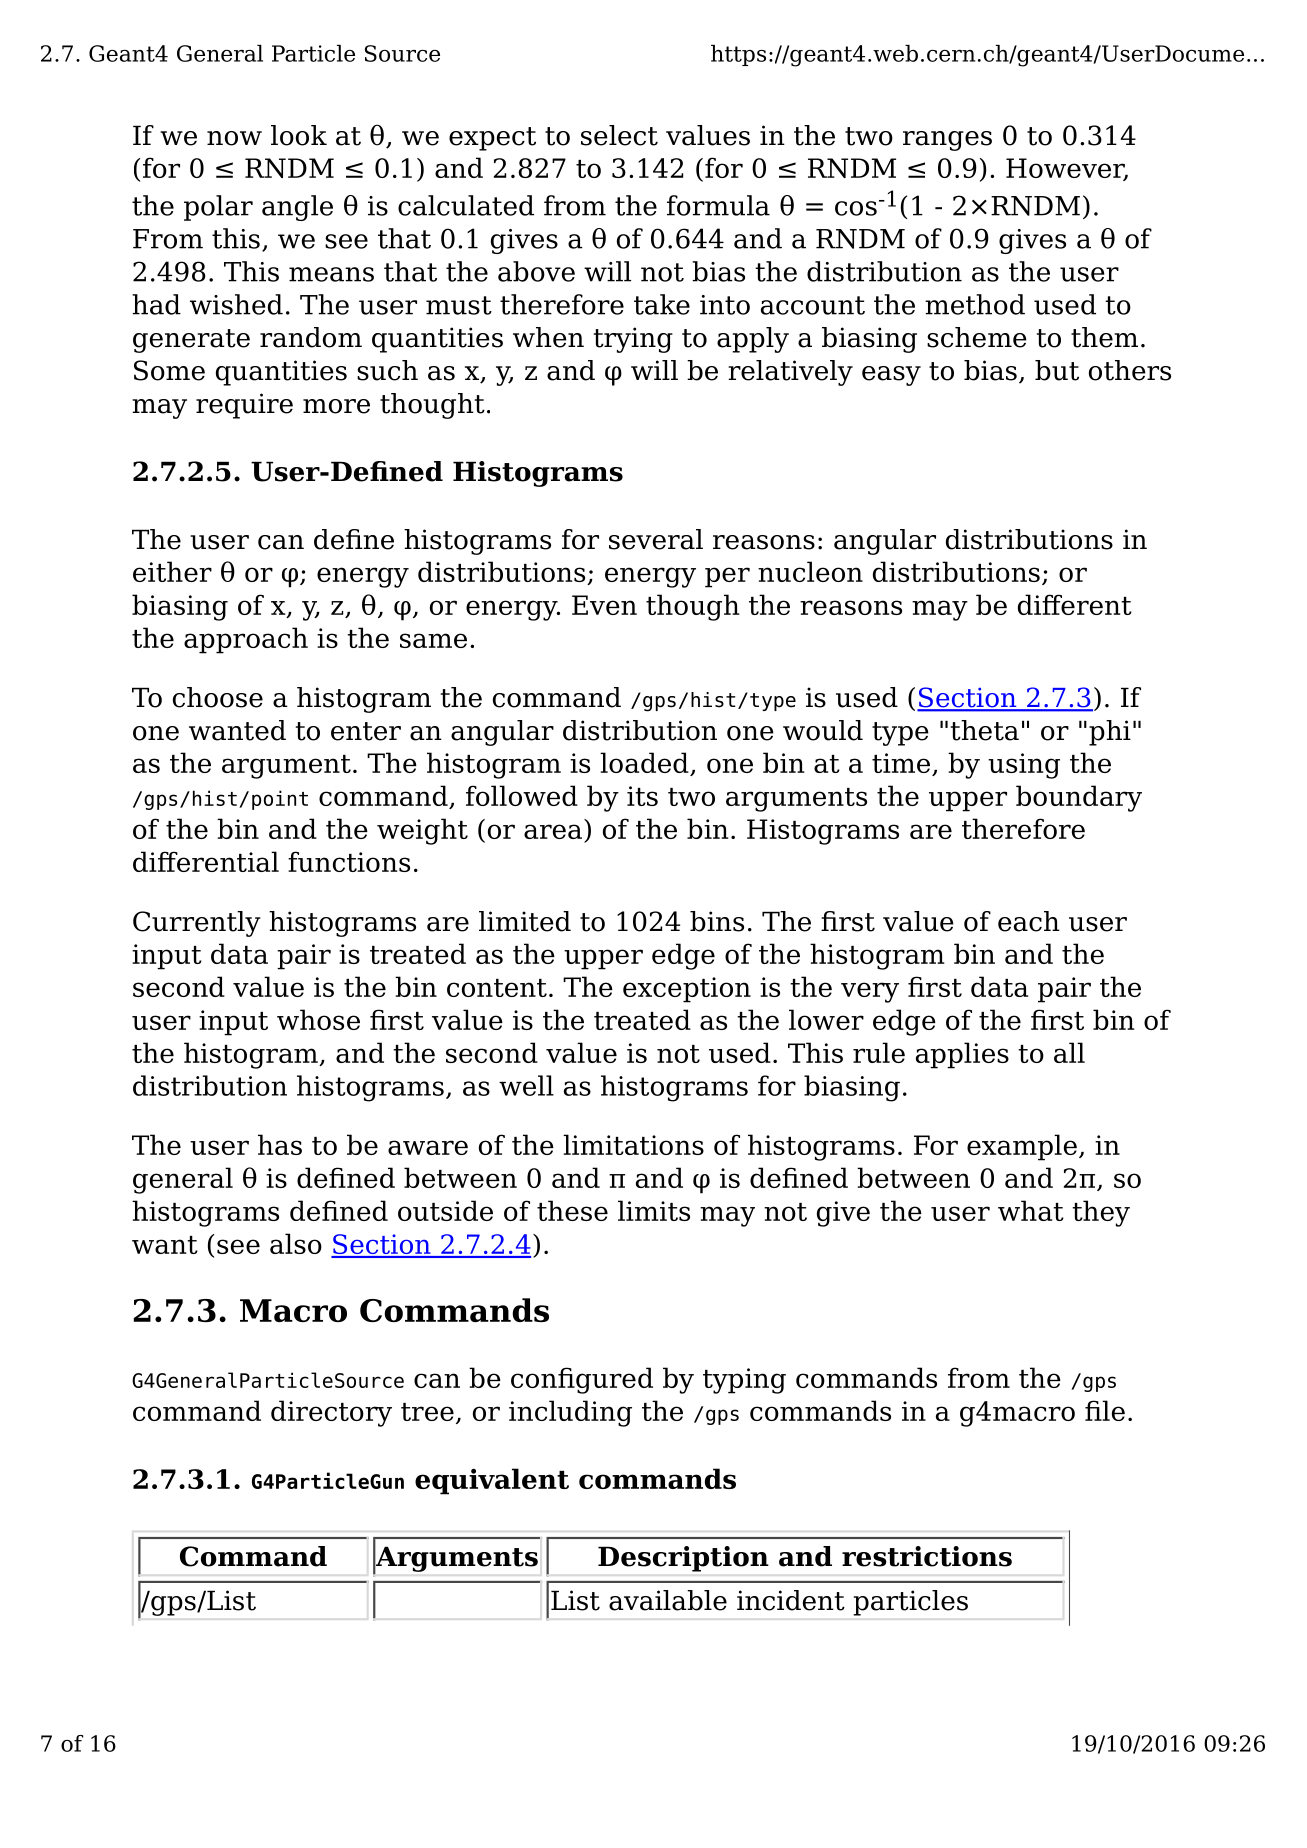  Describe the element at coordinates (280, 1144) in the image. I see `has` at that location.
